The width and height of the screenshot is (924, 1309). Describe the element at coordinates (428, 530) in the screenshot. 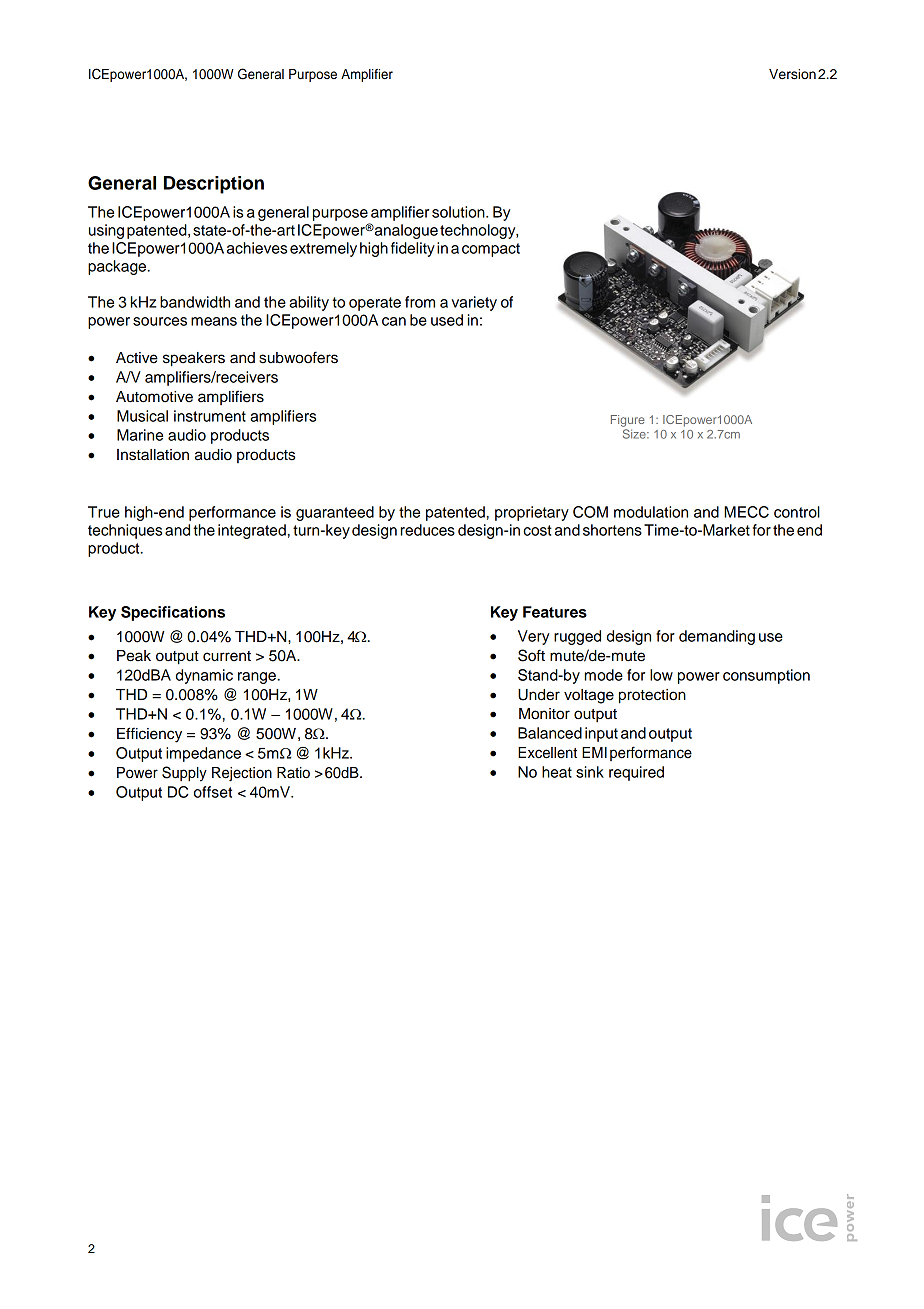

I see `reduces` at that location.
